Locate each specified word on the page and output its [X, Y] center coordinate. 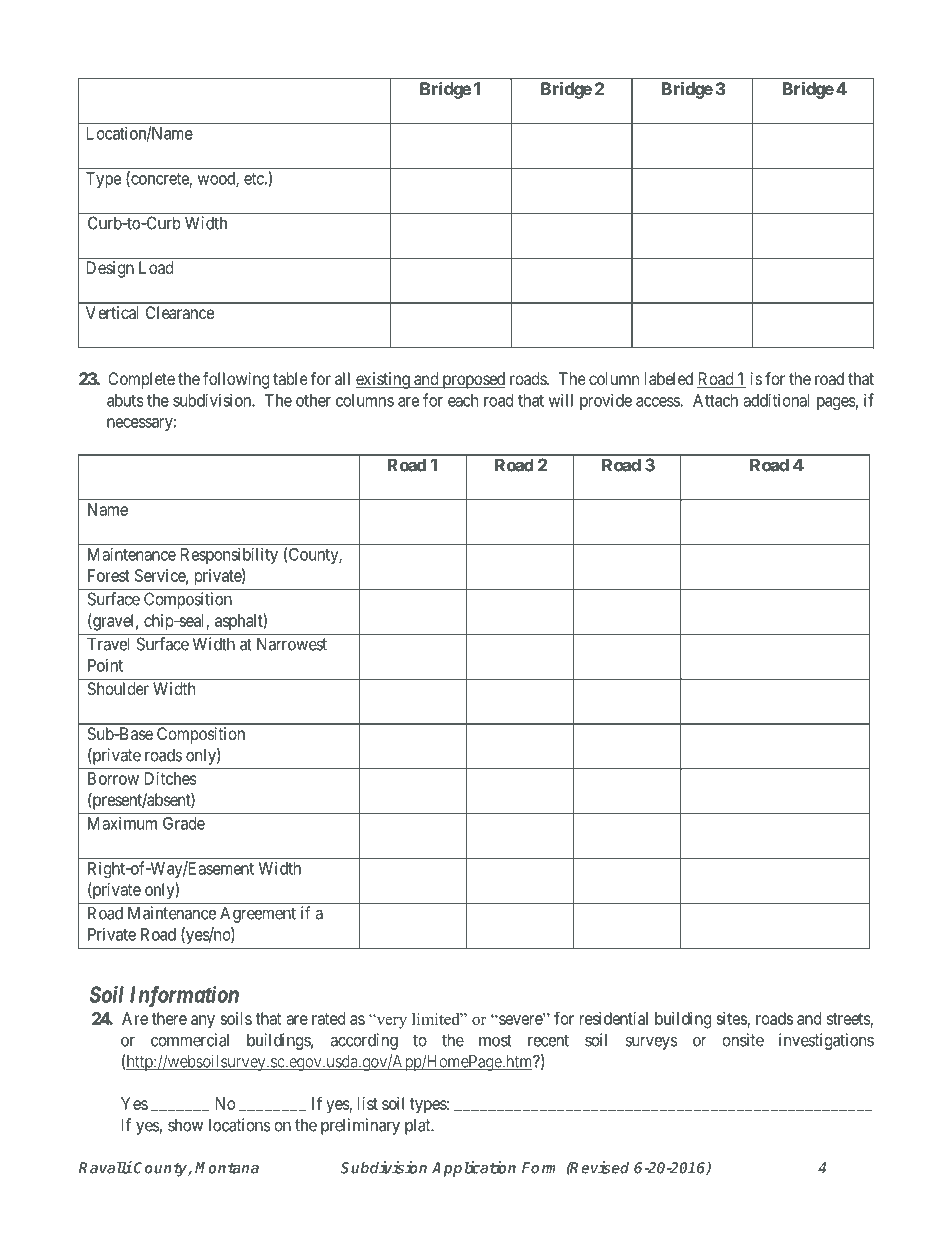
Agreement [258, 914]
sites [731, 1018]
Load [156, 267]
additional [776, 400]
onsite [743, 1040]
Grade [184, 823]
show [185, 1125]
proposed [472, 380]
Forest [109, 575]
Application [474, 1169]
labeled [669, 378]
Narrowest [292, 644]
